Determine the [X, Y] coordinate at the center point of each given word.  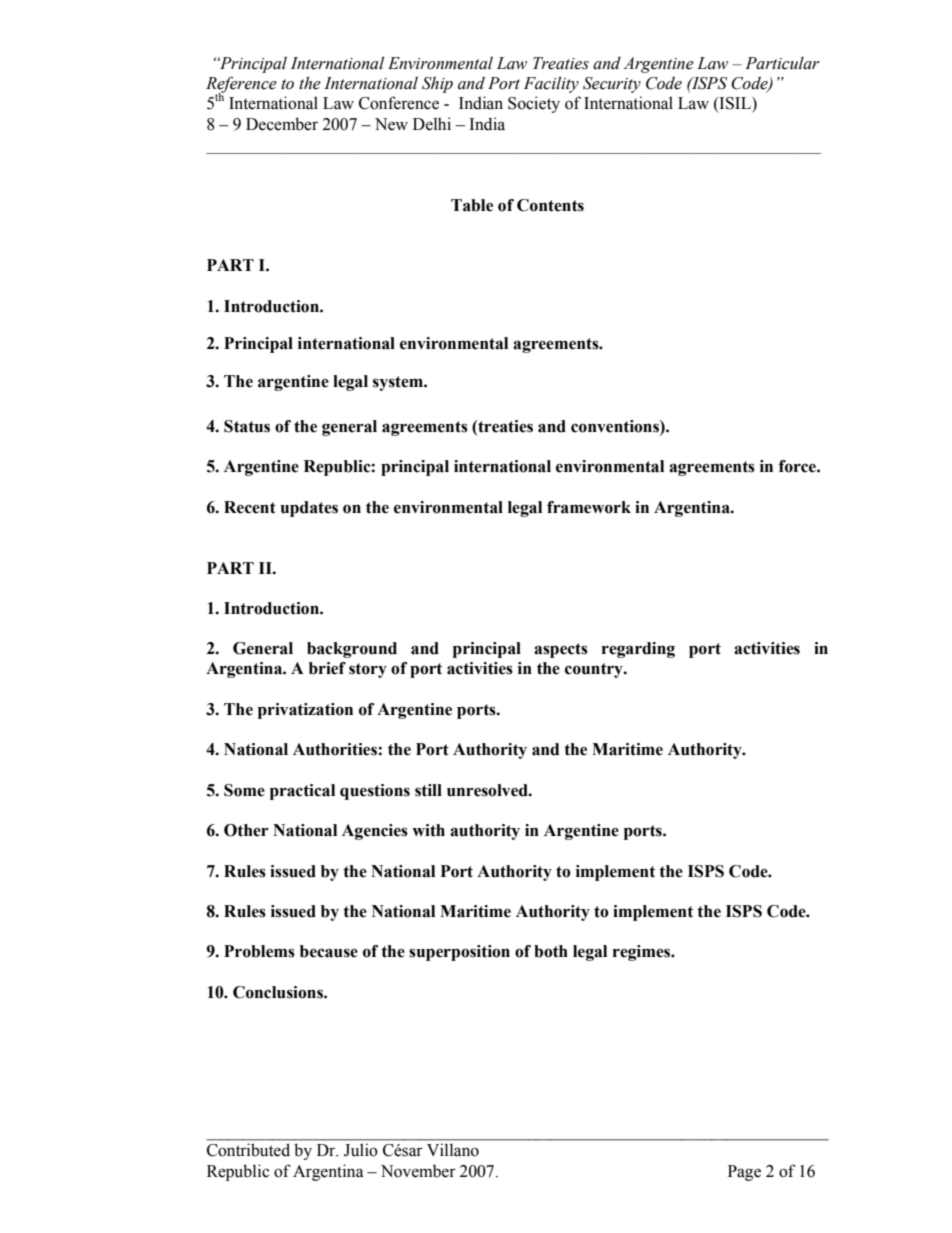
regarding [638, 650]
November [418, 1171]
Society [534, 104]
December [282, 124]
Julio [361, 1150]
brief [327, 668]
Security [612, 85]
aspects [561, 650]
